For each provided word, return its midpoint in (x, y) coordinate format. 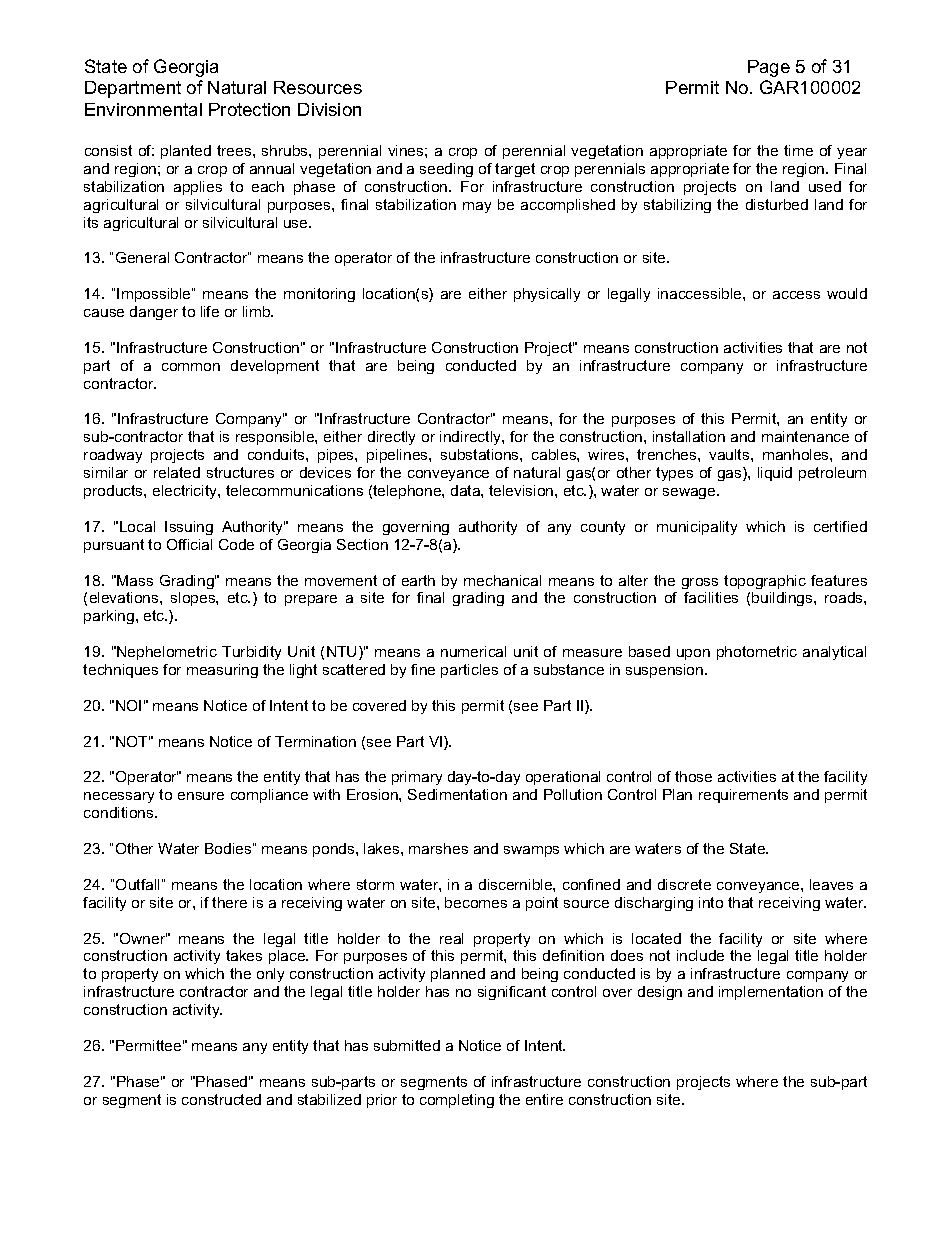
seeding (446, 170)
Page (769, 68)
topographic (765, 582)
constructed (221, 1099)
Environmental (143, 109)
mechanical (502, 580)
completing (457, 1101)
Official (189, 544)
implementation (771, 993)
